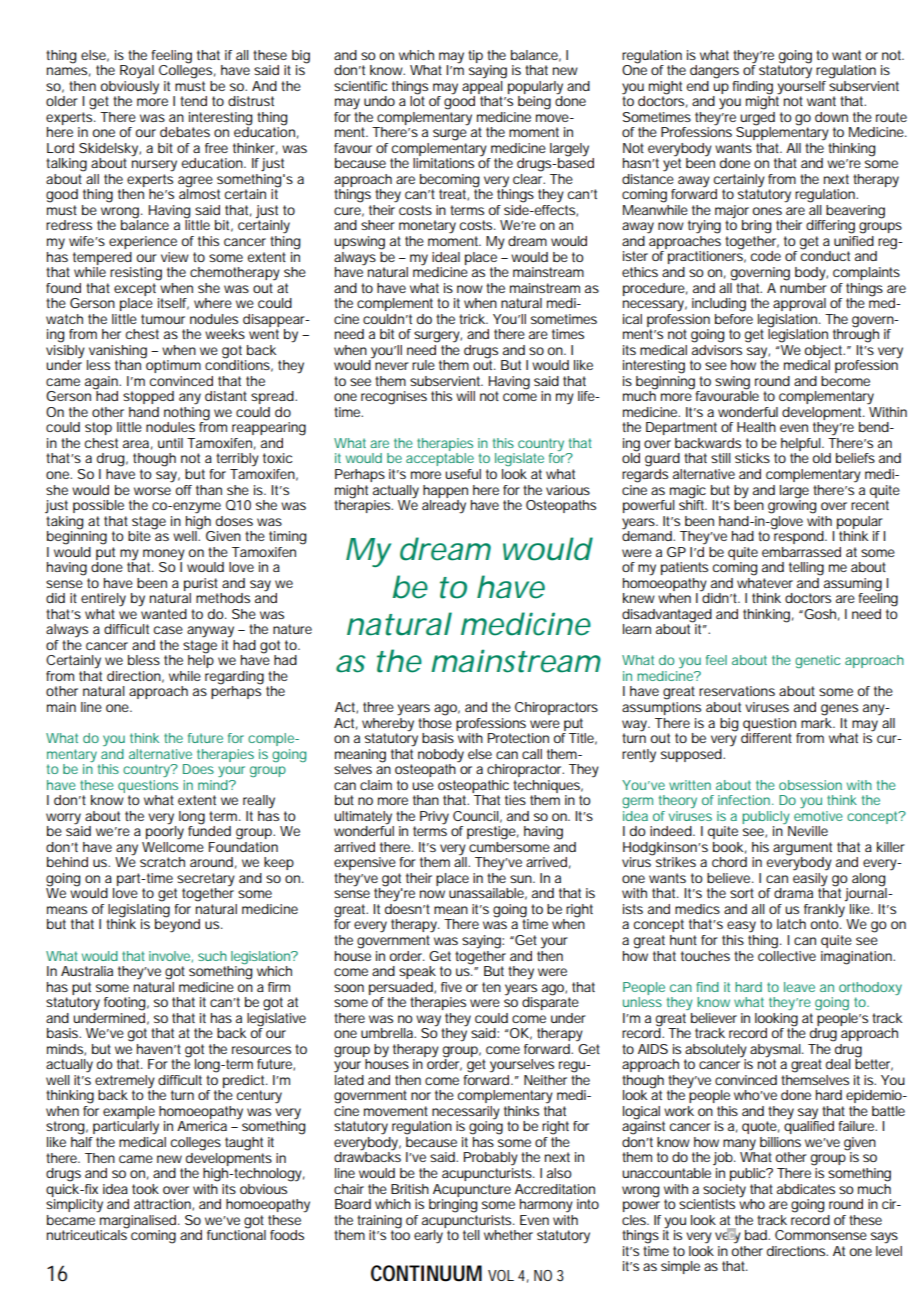  What do you see at coordinates (787, 954) in the page?
I see `collective` at bounding box center [787, 954].
